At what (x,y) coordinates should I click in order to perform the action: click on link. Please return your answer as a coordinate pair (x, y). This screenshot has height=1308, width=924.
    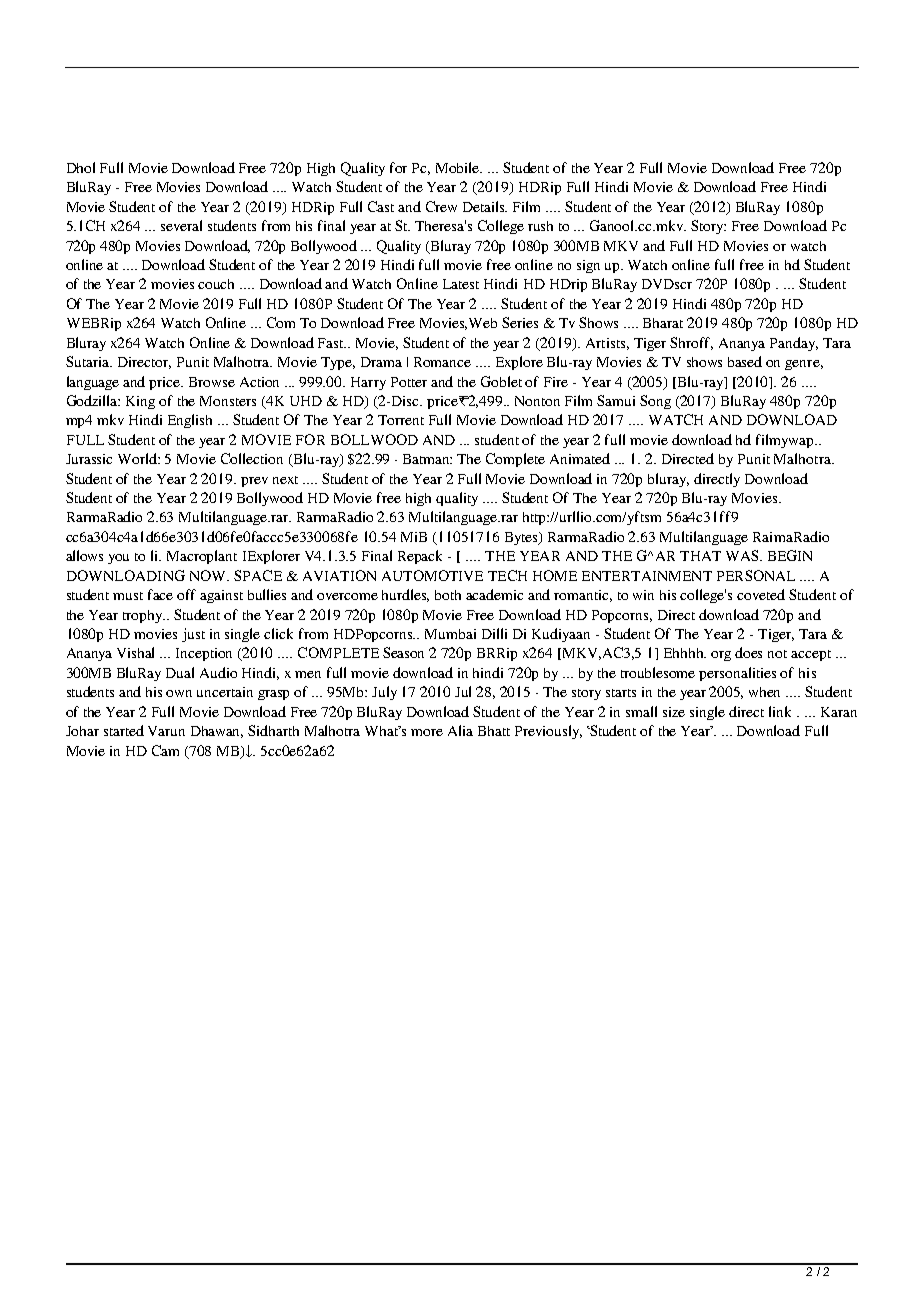
    Looking at the image, I should click on (780, 711).
